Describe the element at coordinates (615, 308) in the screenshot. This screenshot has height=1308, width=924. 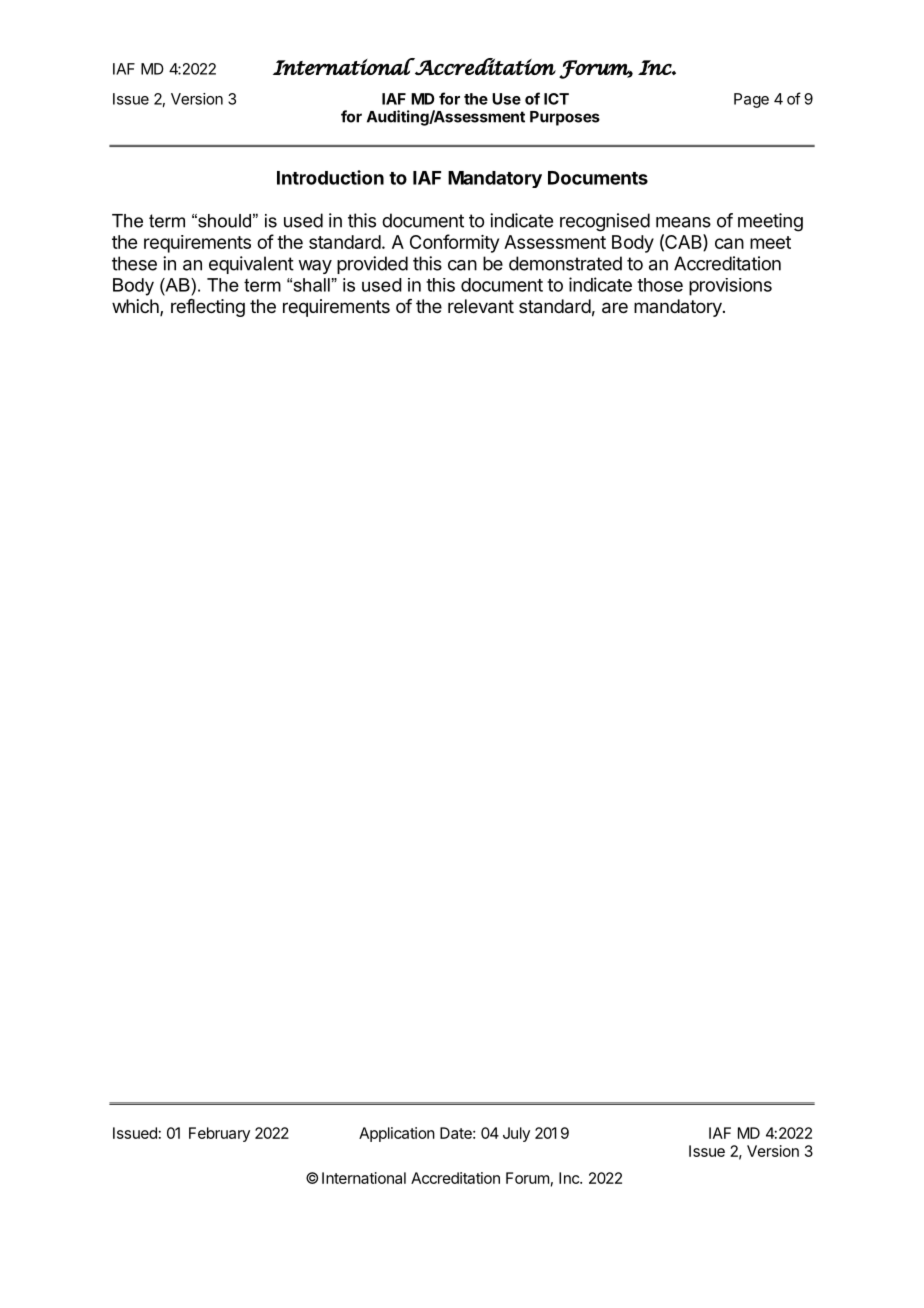
I see `are` at that location.
